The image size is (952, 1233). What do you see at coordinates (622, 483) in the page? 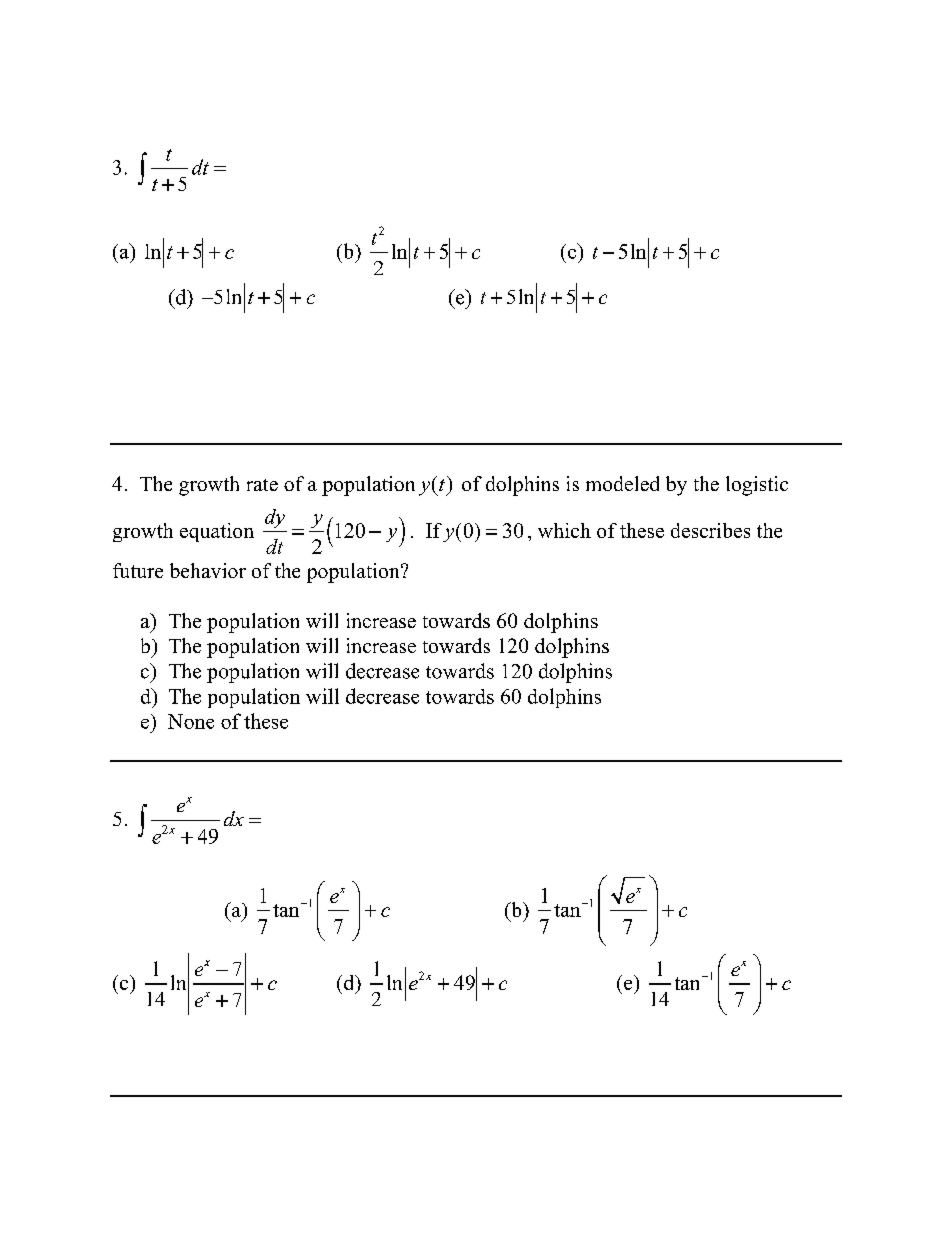
I see `modeled` at bounding box center [622, 483].
